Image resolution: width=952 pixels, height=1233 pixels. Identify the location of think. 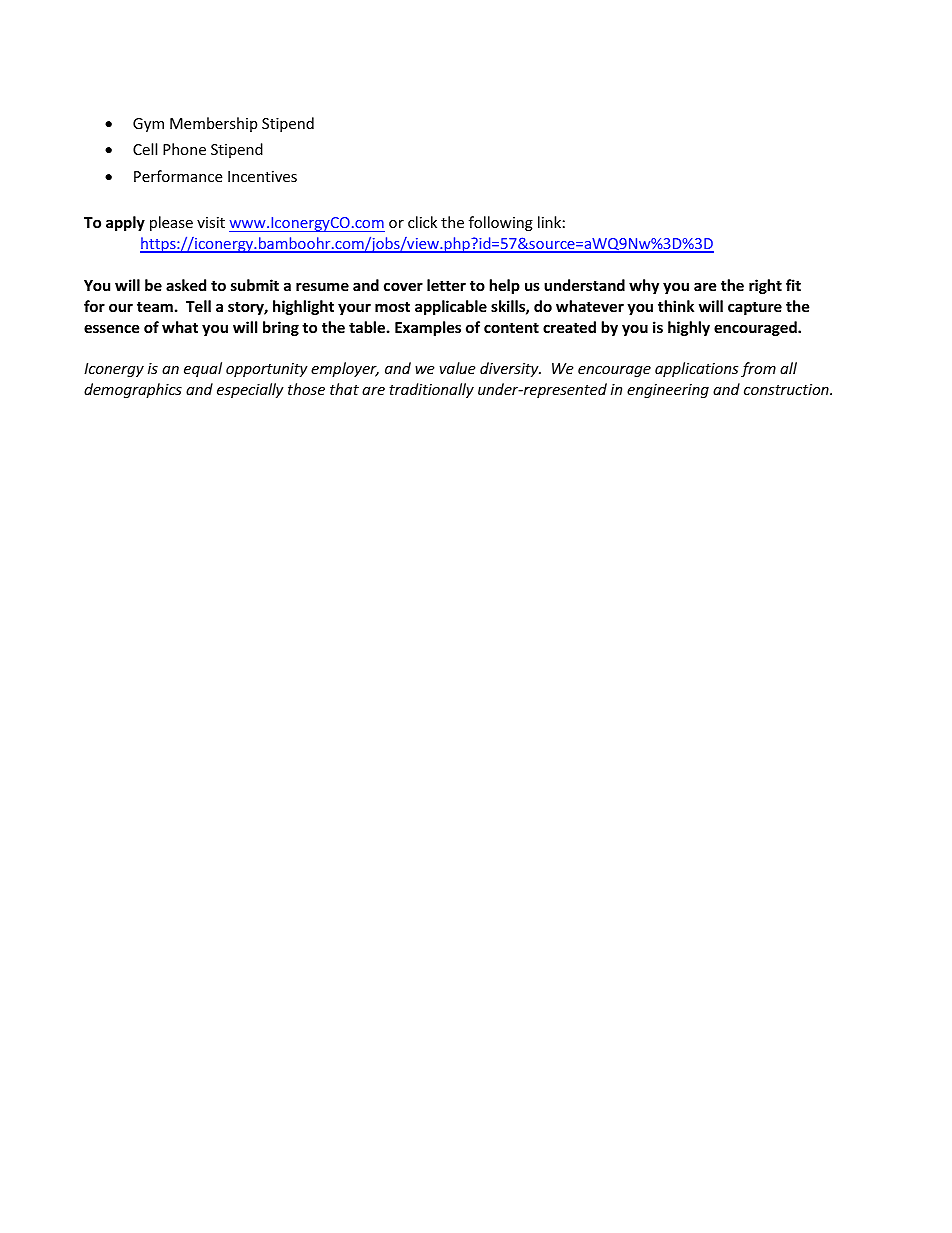
(676, 306).
